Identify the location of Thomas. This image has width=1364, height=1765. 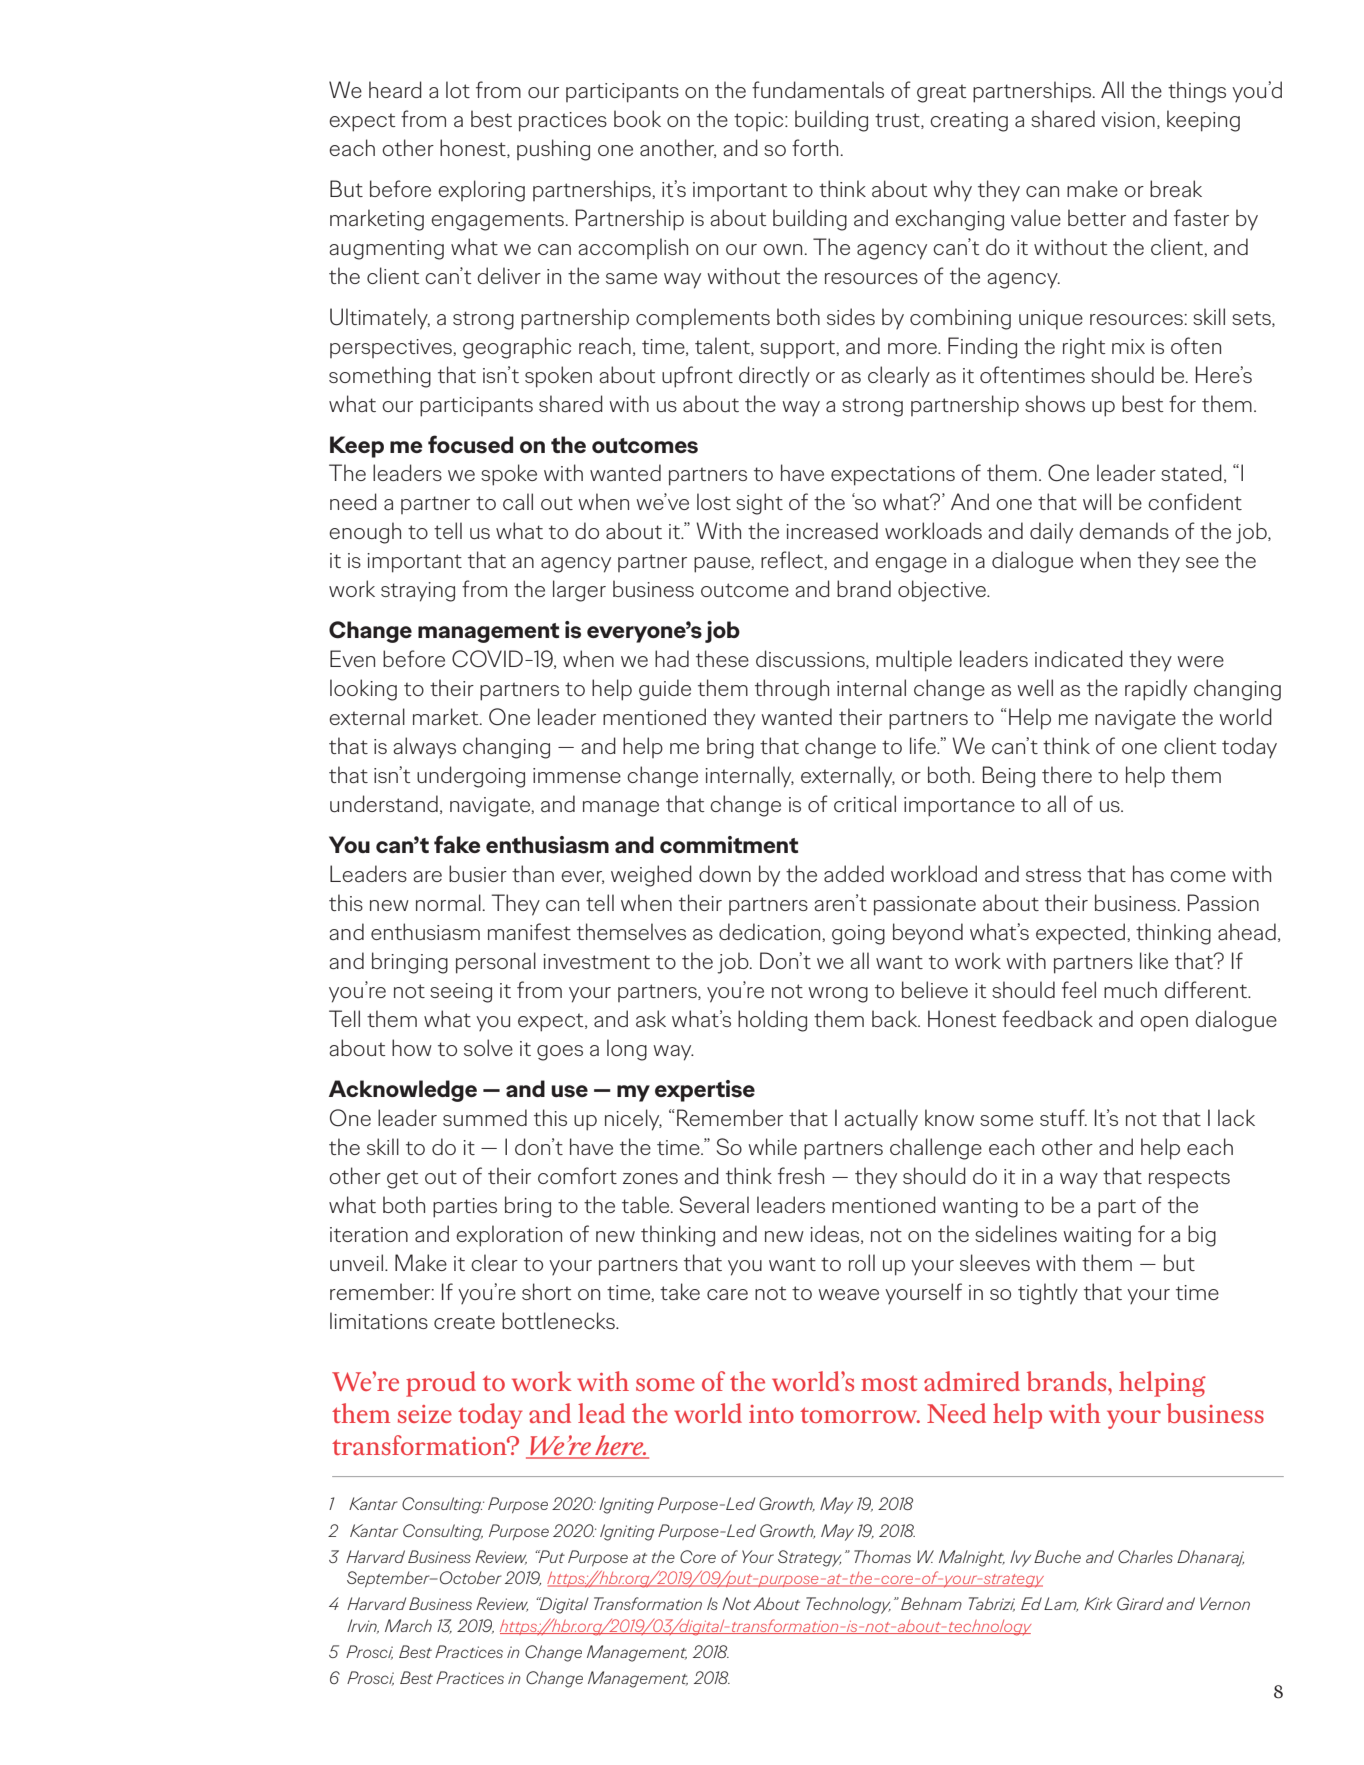
(882, 1556).
